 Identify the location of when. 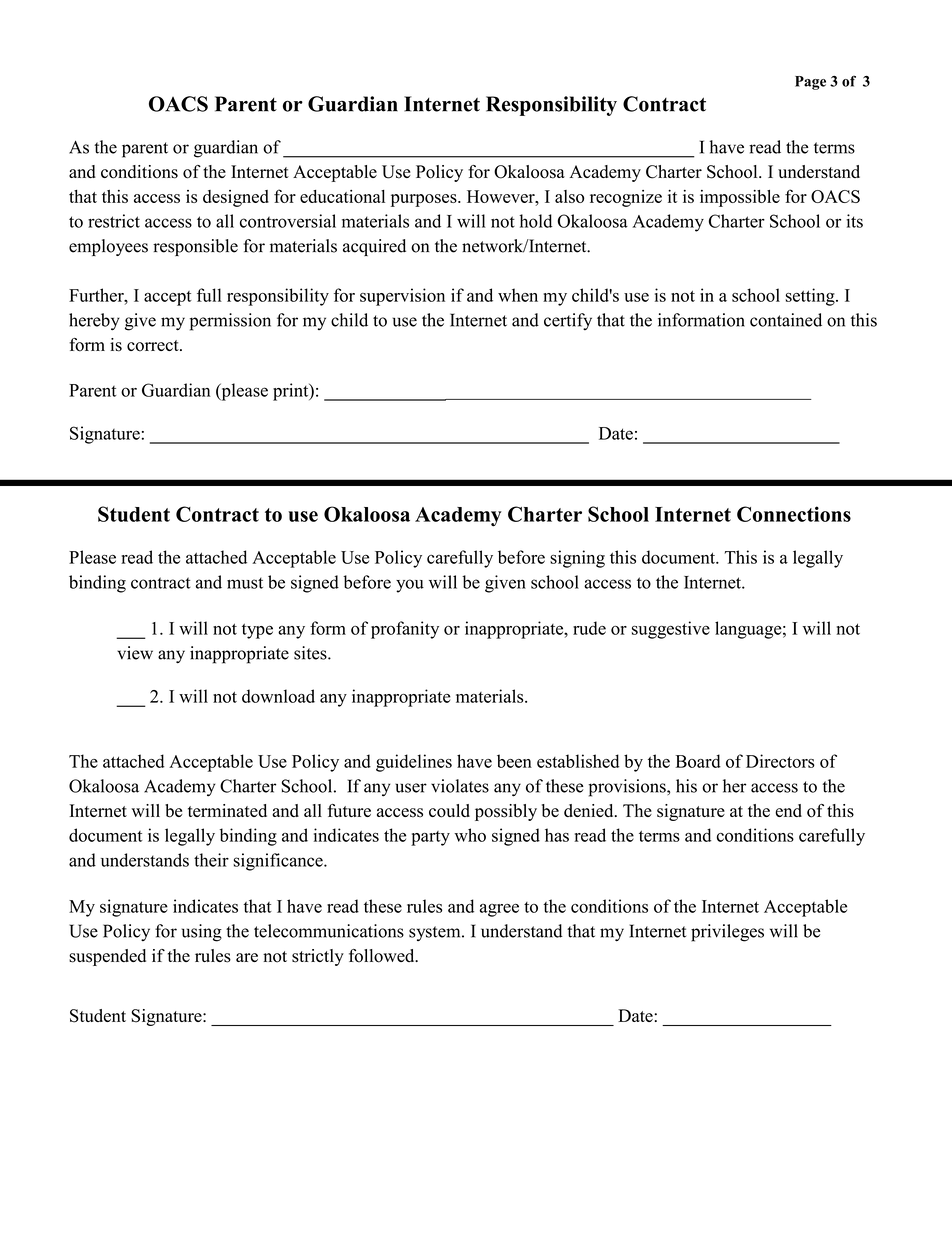
(518, 295).
